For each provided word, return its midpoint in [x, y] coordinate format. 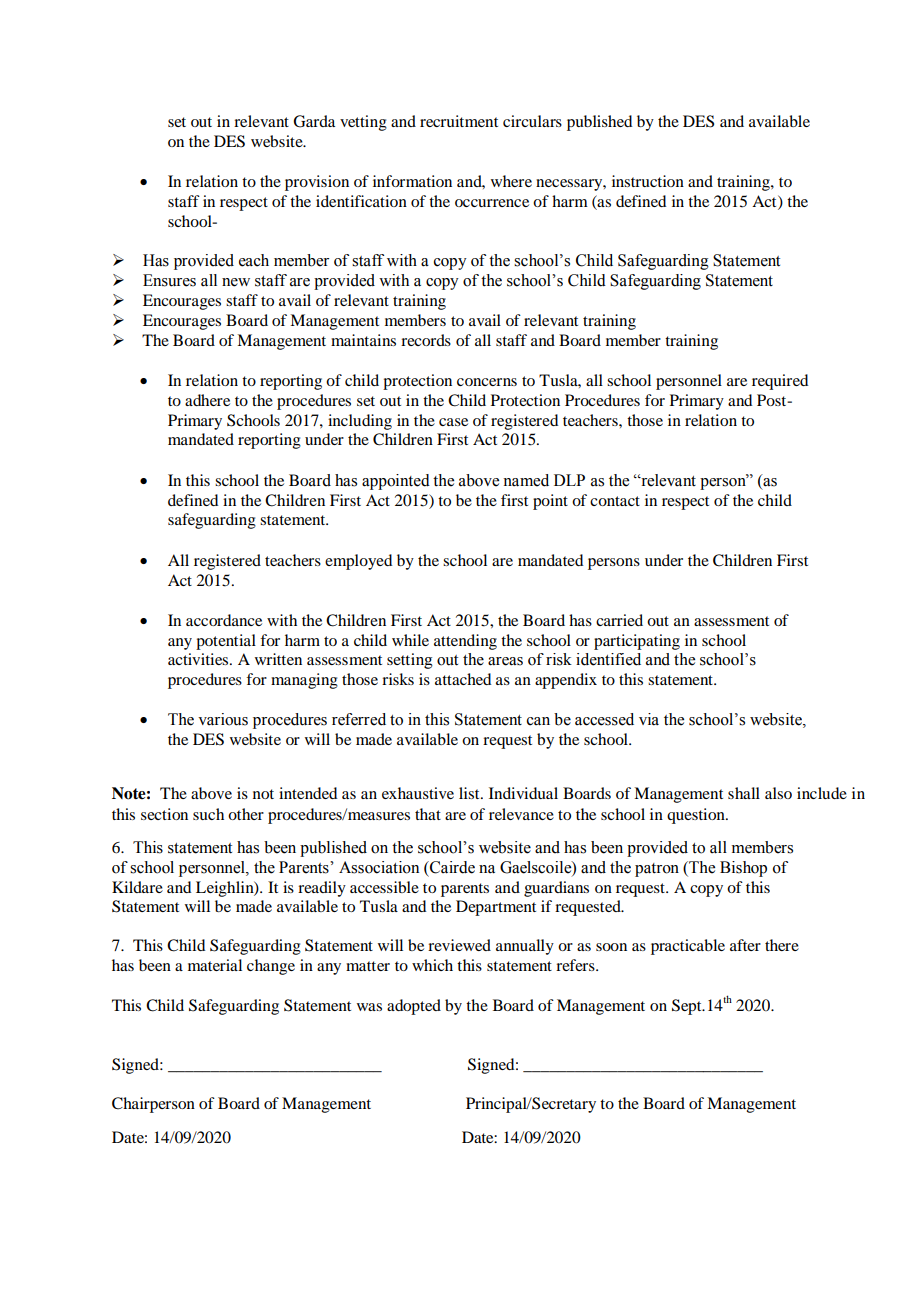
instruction [648, 181]
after [745, 945]
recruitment [459, 121]
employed [358, 562]
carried [619, 620]
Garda [314, 121]
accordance [224, 620]
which [432, 965]
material [215, 965]
